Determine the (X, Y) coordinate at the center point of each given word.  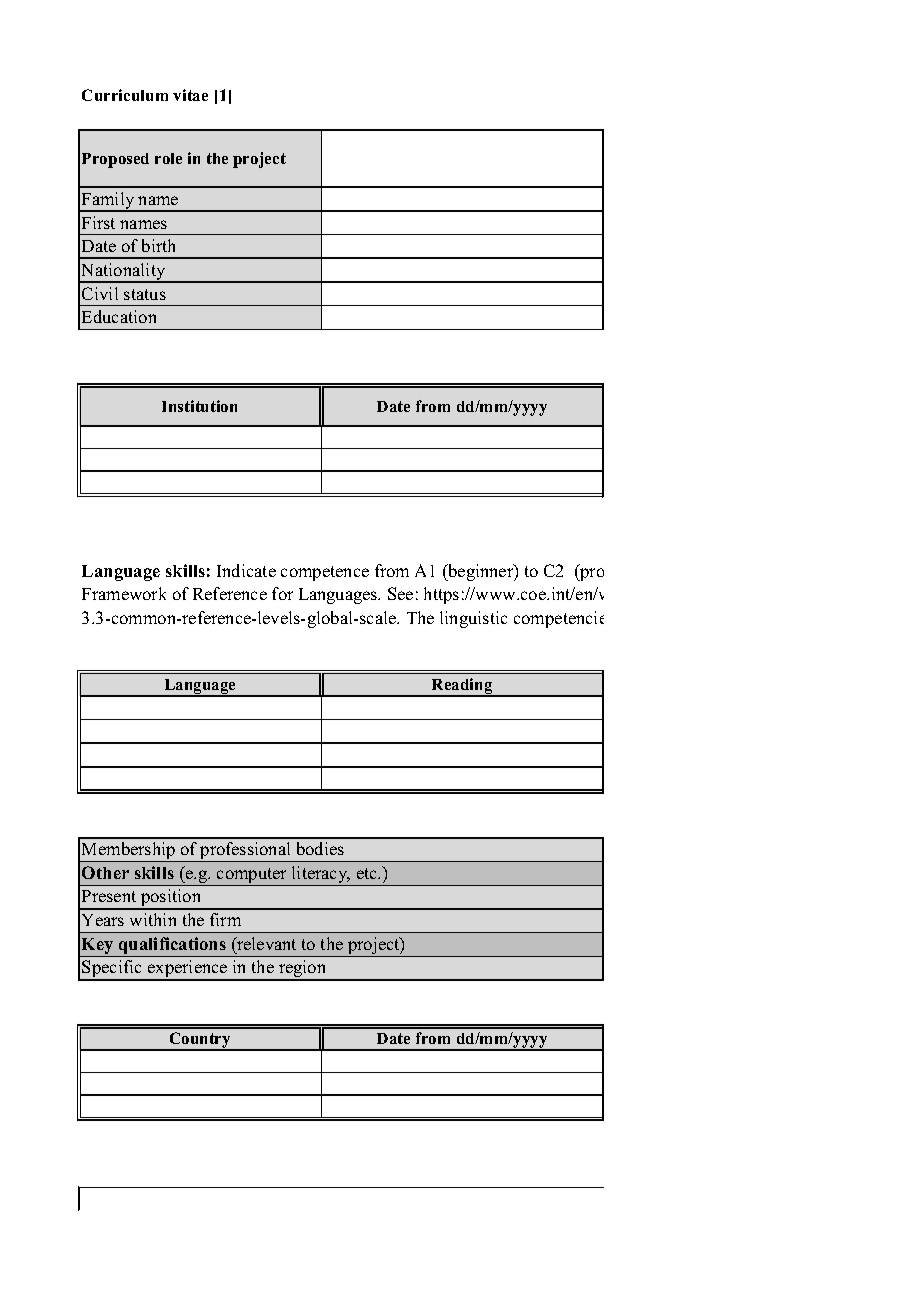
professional (246, 852)
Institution (199, 406)
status (145, 294)
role (168, 158)
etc (368, 873)
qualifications (172, 947)
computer (252, 877)
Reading (462, 687)
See (400, 593)
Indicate (246, 570)
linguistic (473, 619)
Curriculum (125, 95)
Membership (129, 852)
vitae (190, 95)
